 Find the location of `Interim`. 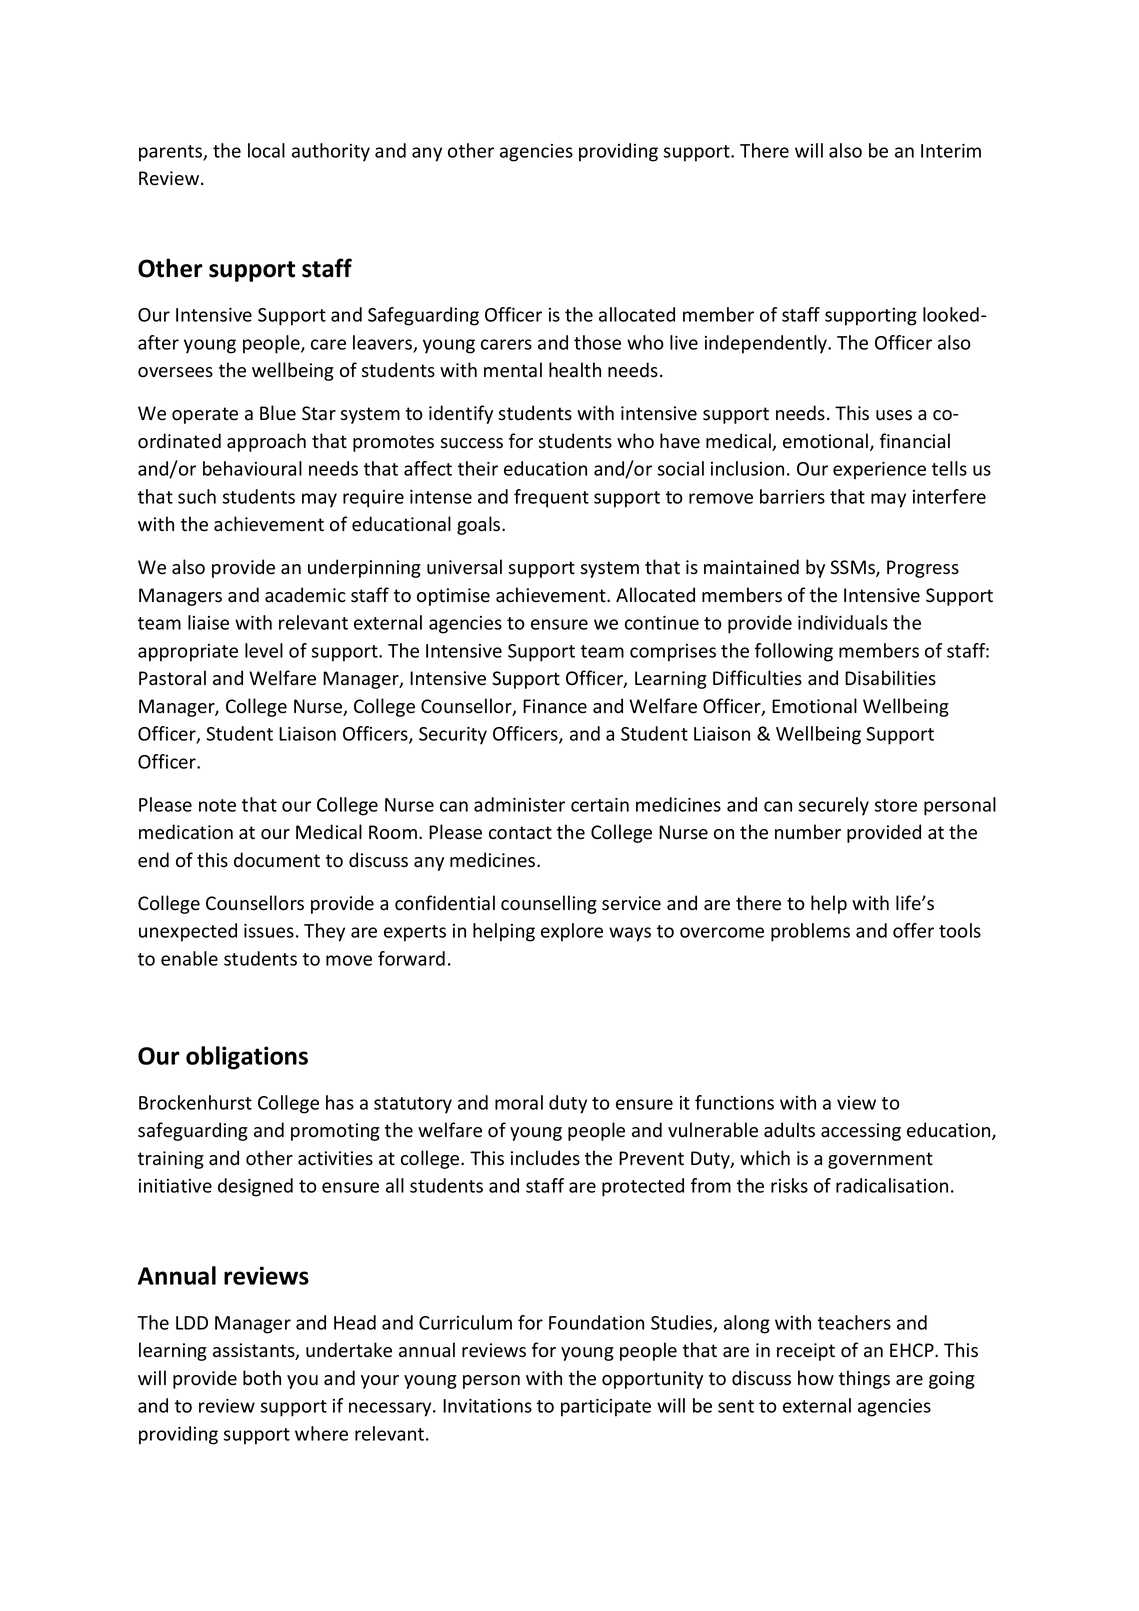

Interim is located at coordinates (951, 151).
